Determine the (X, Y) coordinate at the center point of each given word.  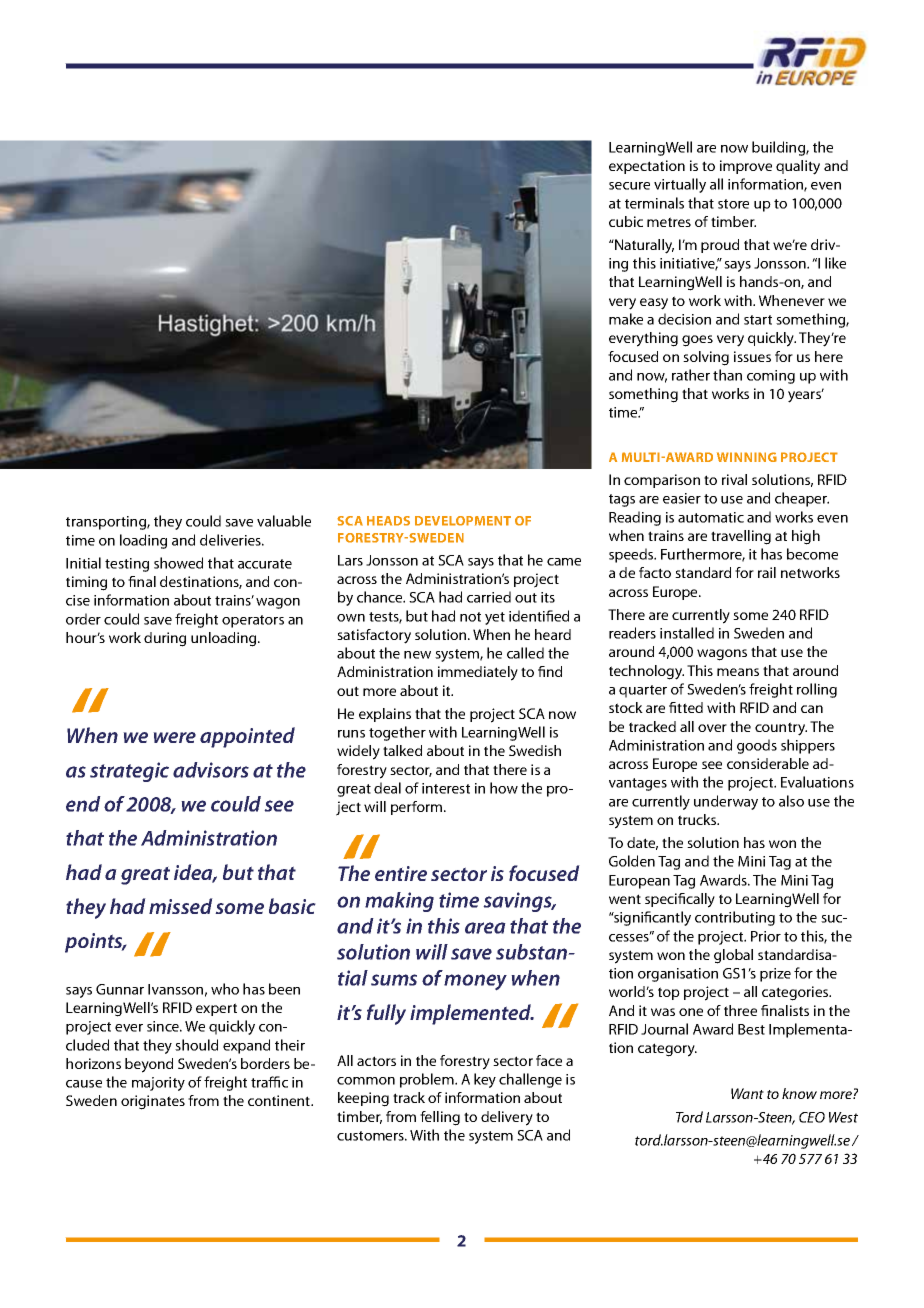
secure (629, 186)
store (733, 204)
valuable (284, 521)
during (165, 639)
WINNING (747, 457)
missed (181, 906)
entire (401, 873)
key (485, 1080)
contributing (735, 918)
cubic (626, 221)
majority (158, 1084)
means (738, 672)
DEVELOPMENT (463, 521)
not (470, 617)
